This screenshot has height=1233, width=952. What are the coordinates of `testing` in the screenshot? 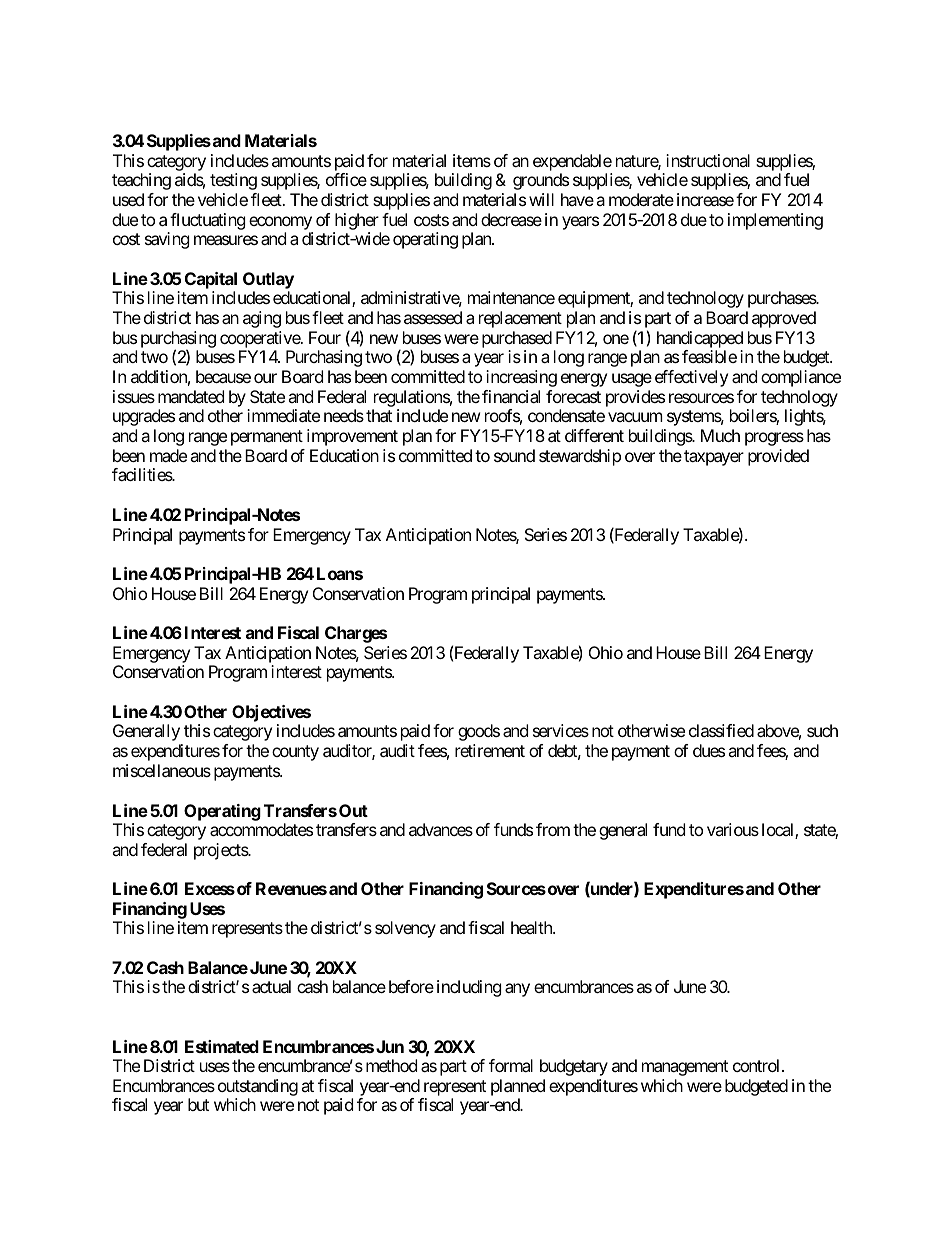 It's located at (233, 181).
